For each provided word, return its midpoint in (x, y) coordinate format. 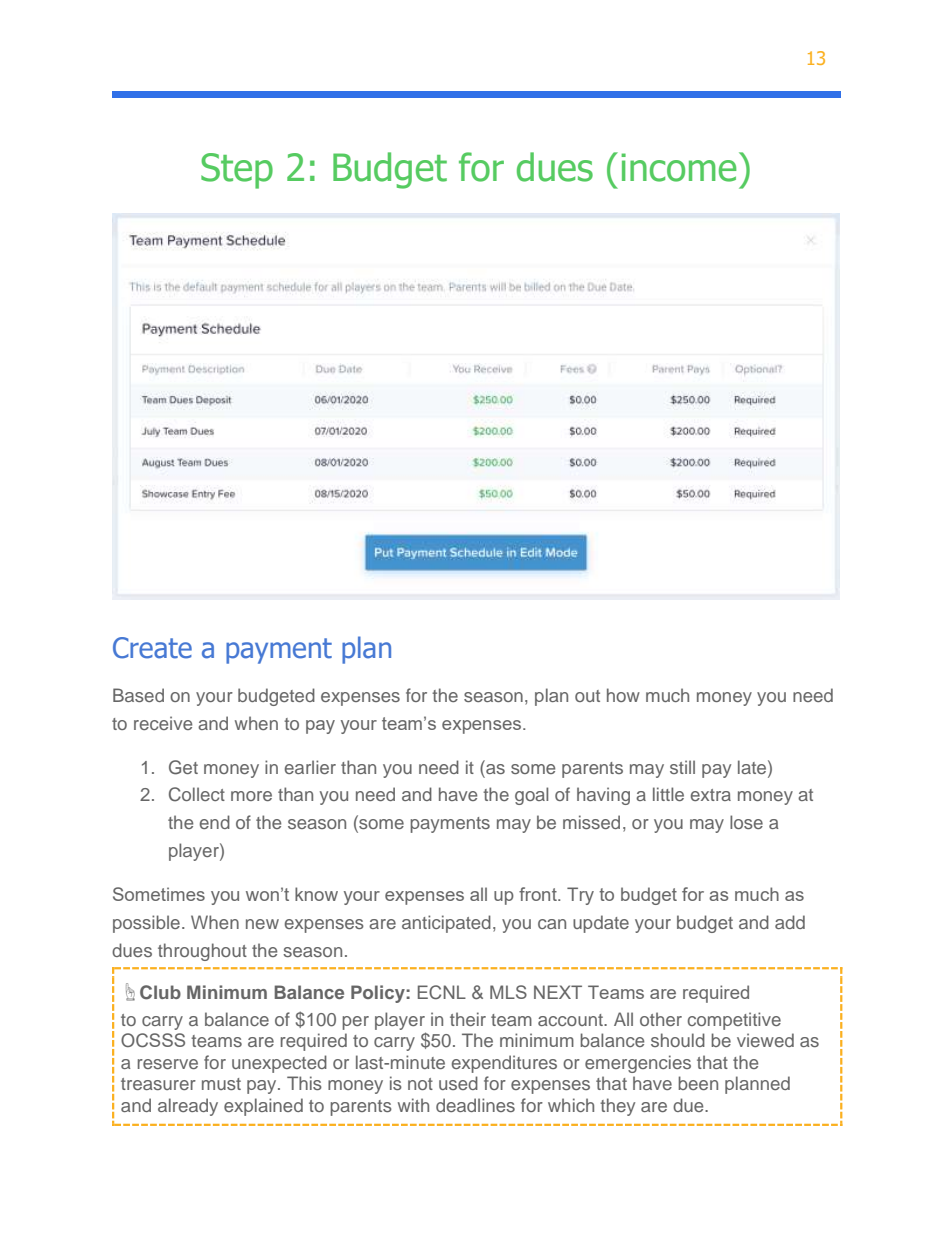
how (623, 695)
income (679, 167)
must (221, 1084)
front (539, 894)
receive (163, 723)
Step (237, 171)
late (753, 767)
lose (746, 822)
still (682, 767)
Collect (197, 794)
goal (531, 796)
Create (152, 648)
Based (138, 695)
